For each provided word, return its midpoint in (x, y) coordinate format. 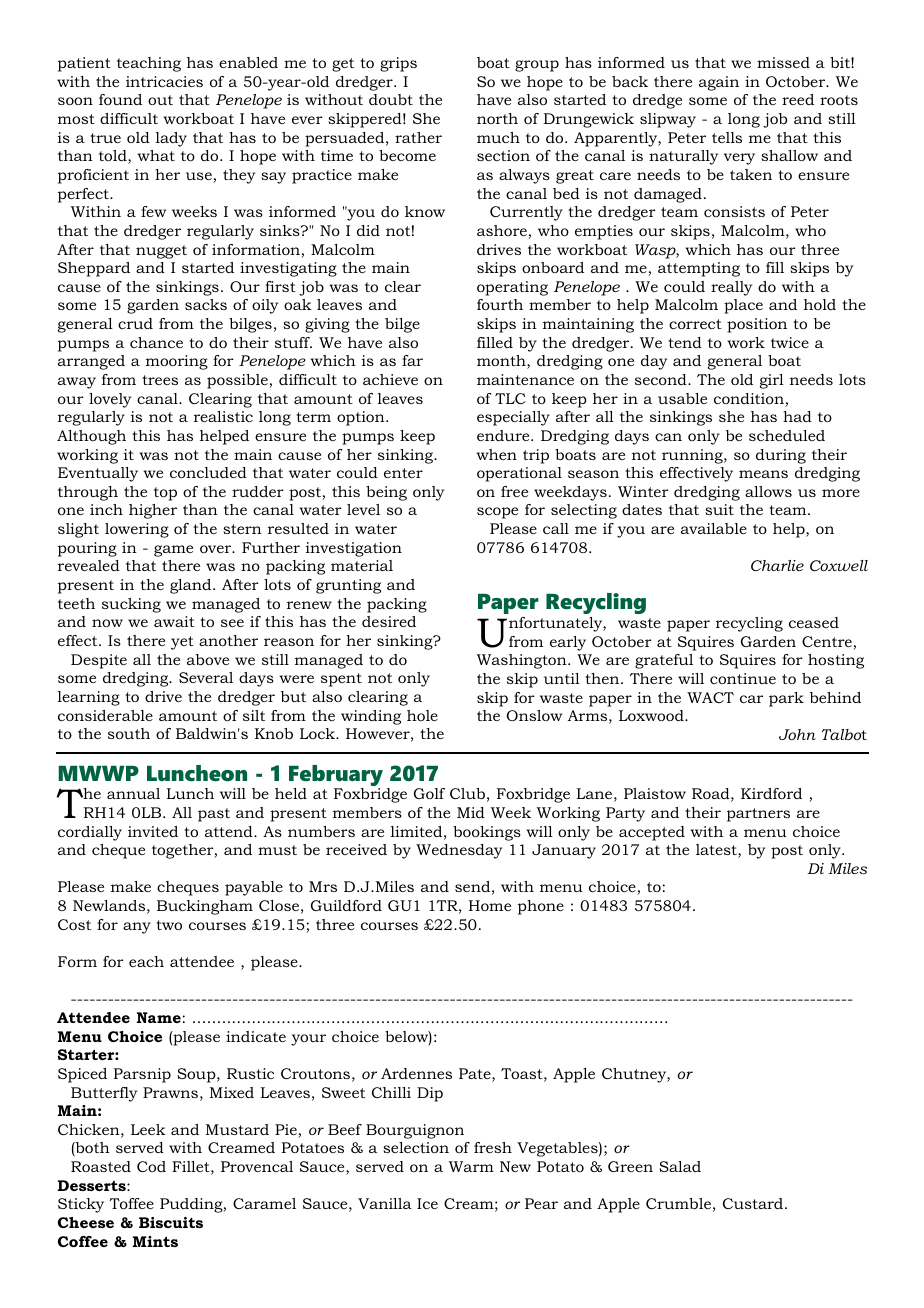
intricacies (164, 81)
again (719, 83)
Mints (155, 1241)
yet (182, 643)
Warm (471, 1166)
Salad (680, 1166)
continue (743, 678)
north (497, 118)
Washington (523, 661)
